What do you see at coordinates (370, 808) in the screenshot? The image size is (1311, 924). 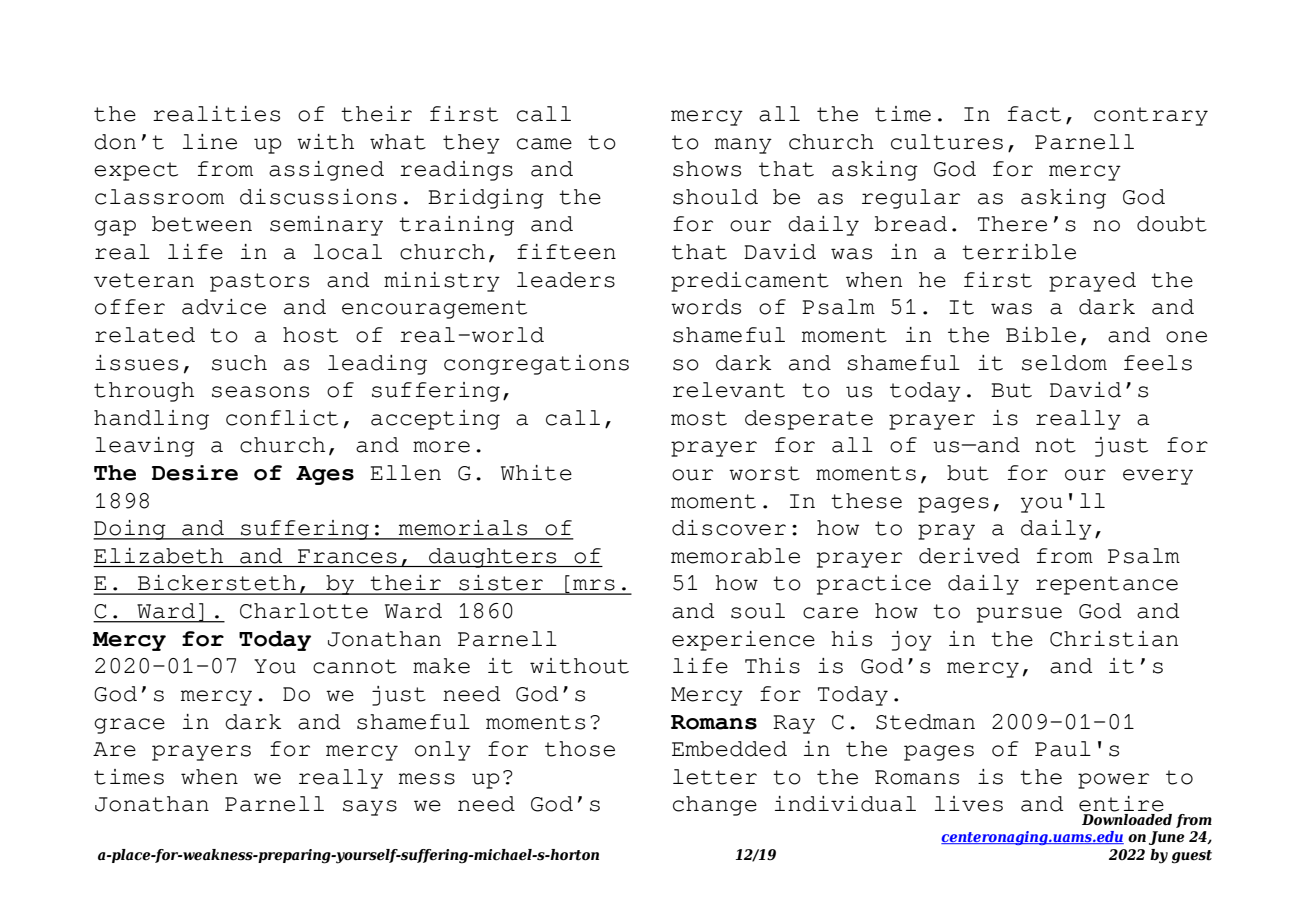 I see `says` at bounding box center [370, 808].
